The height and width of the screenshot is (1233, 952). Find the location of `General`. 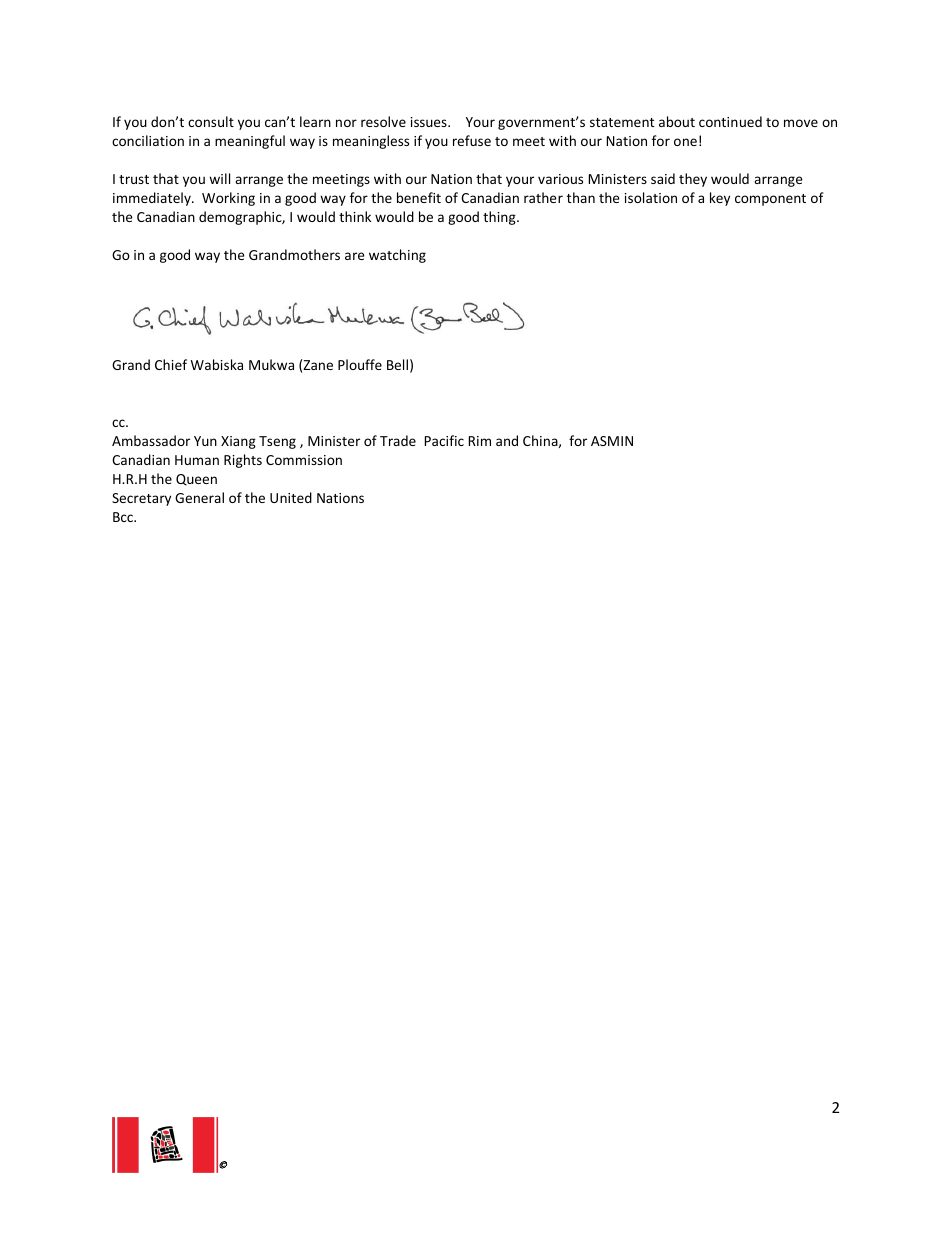

General is located at coordinates (199, 497).
